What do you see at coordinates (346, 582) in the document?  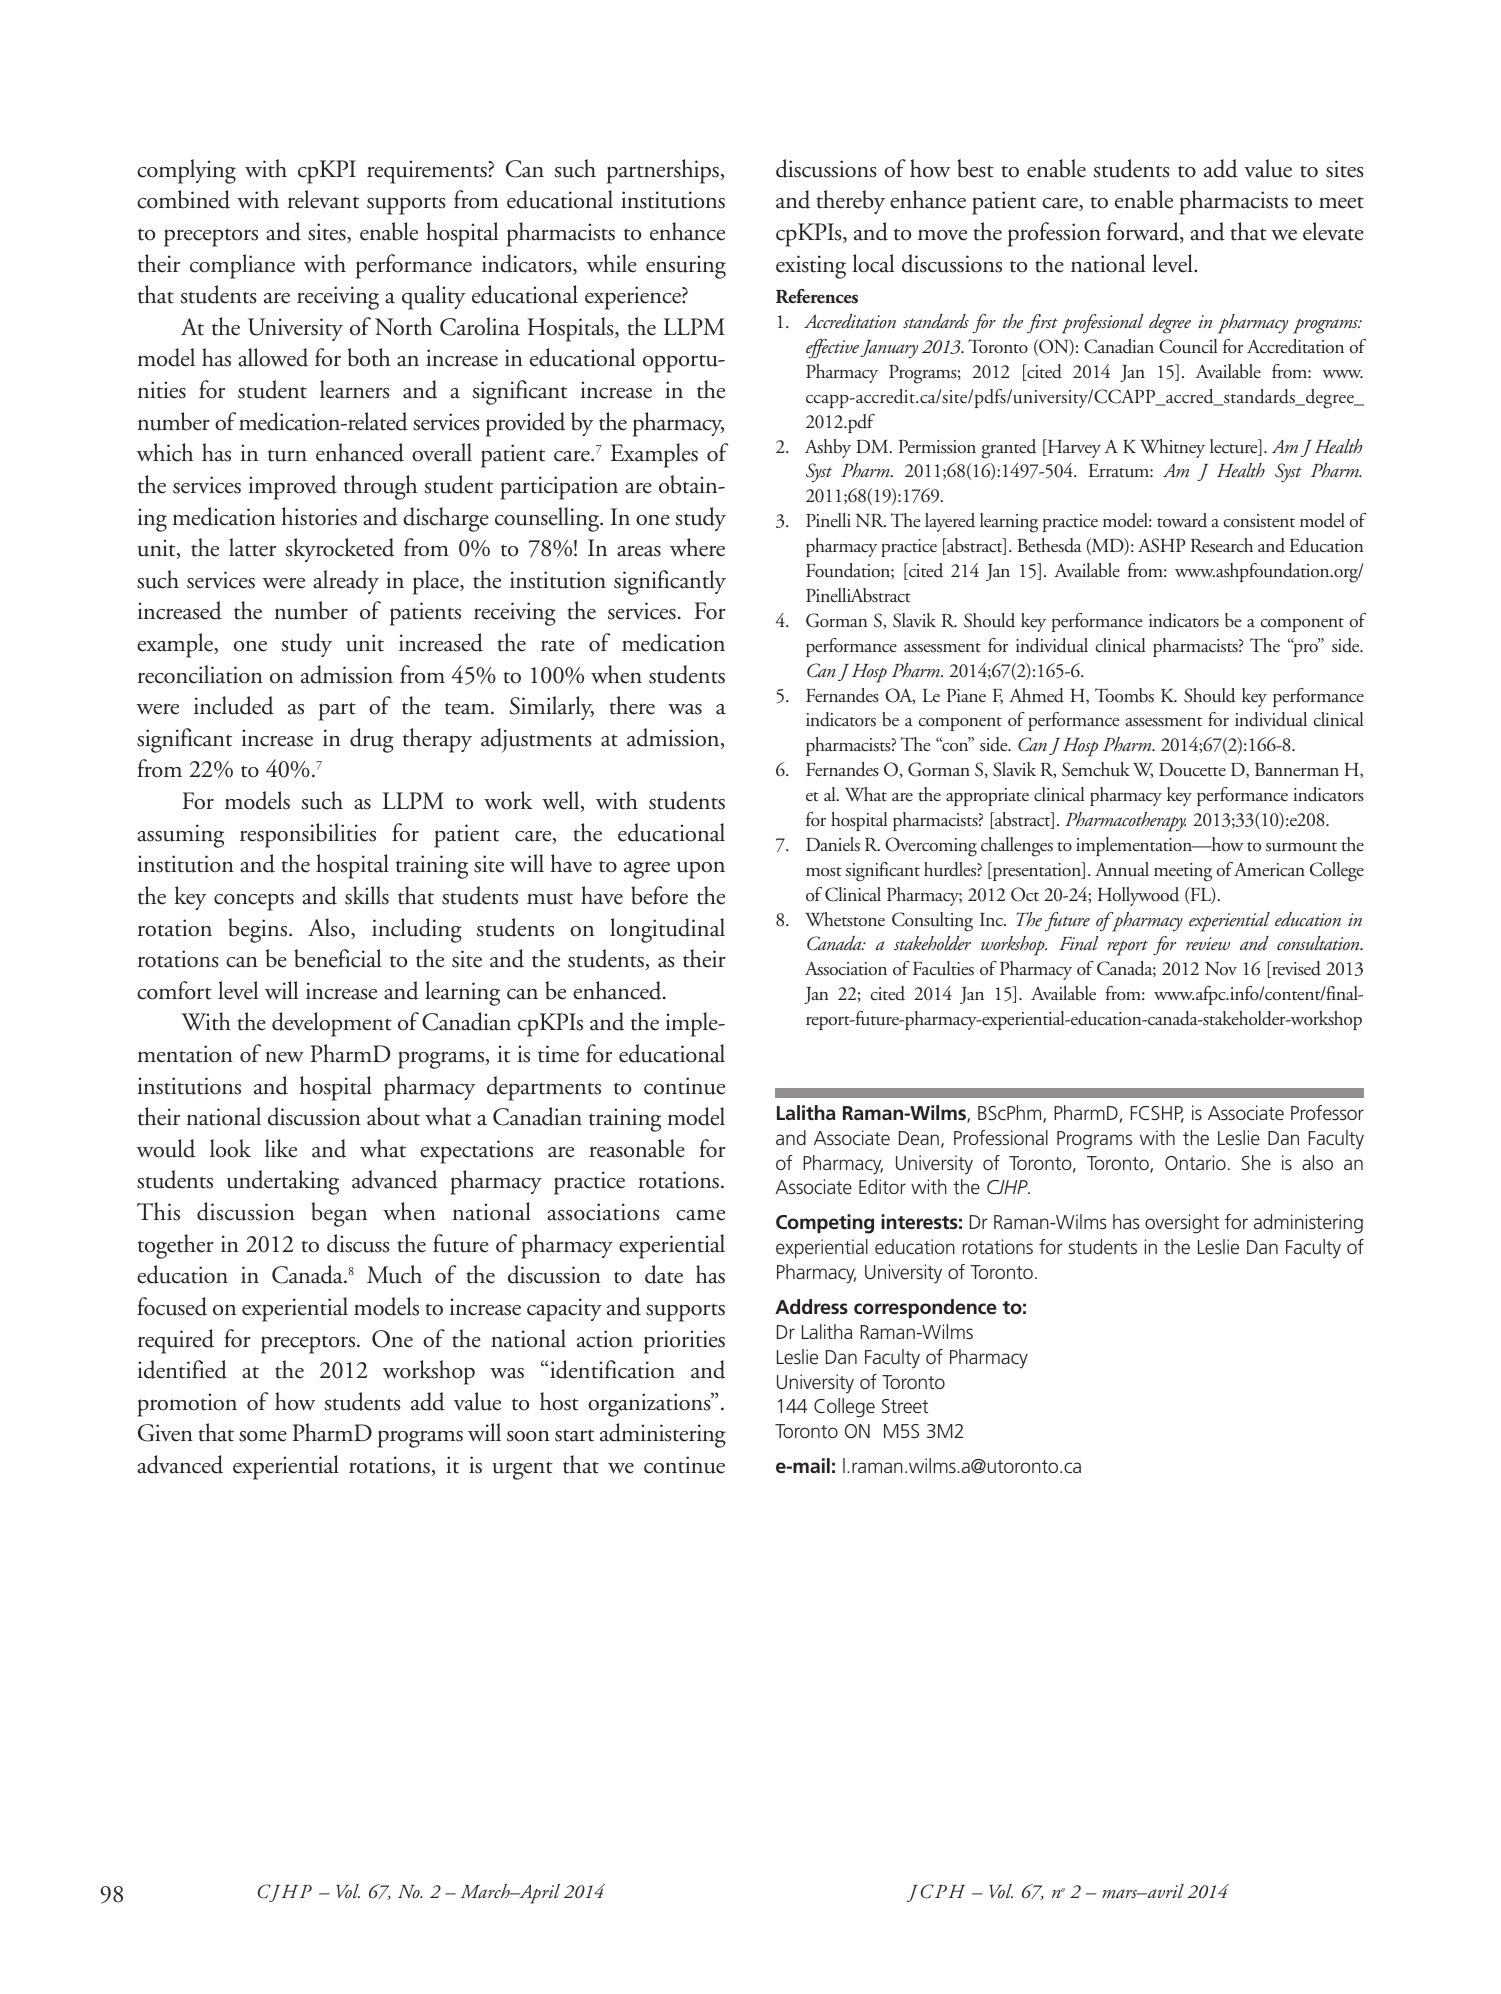 I see `already` at bounding box center [346, 582].
